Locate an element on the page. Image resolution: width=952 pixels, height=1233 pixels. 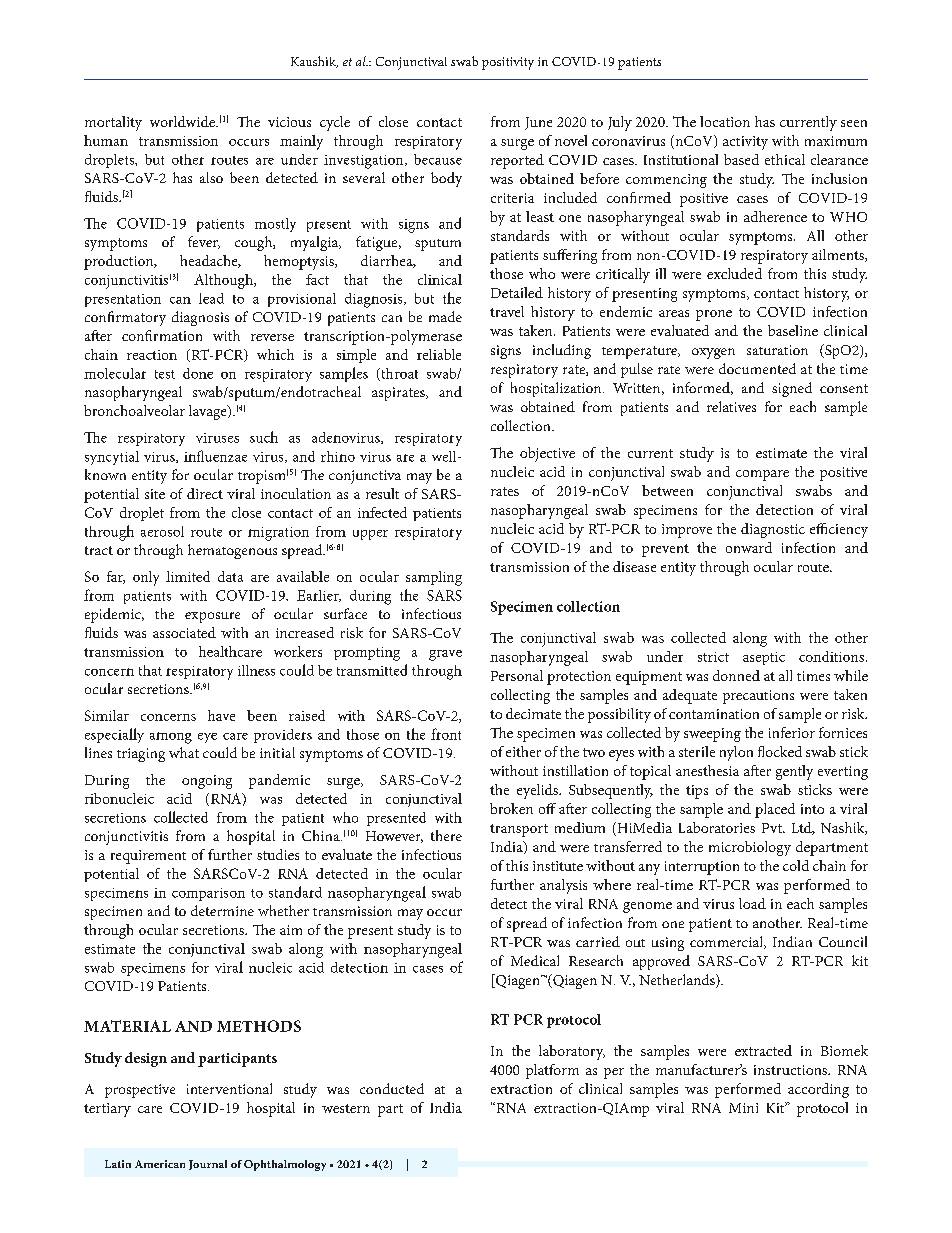
broken is located at coordinates (511, 808).
